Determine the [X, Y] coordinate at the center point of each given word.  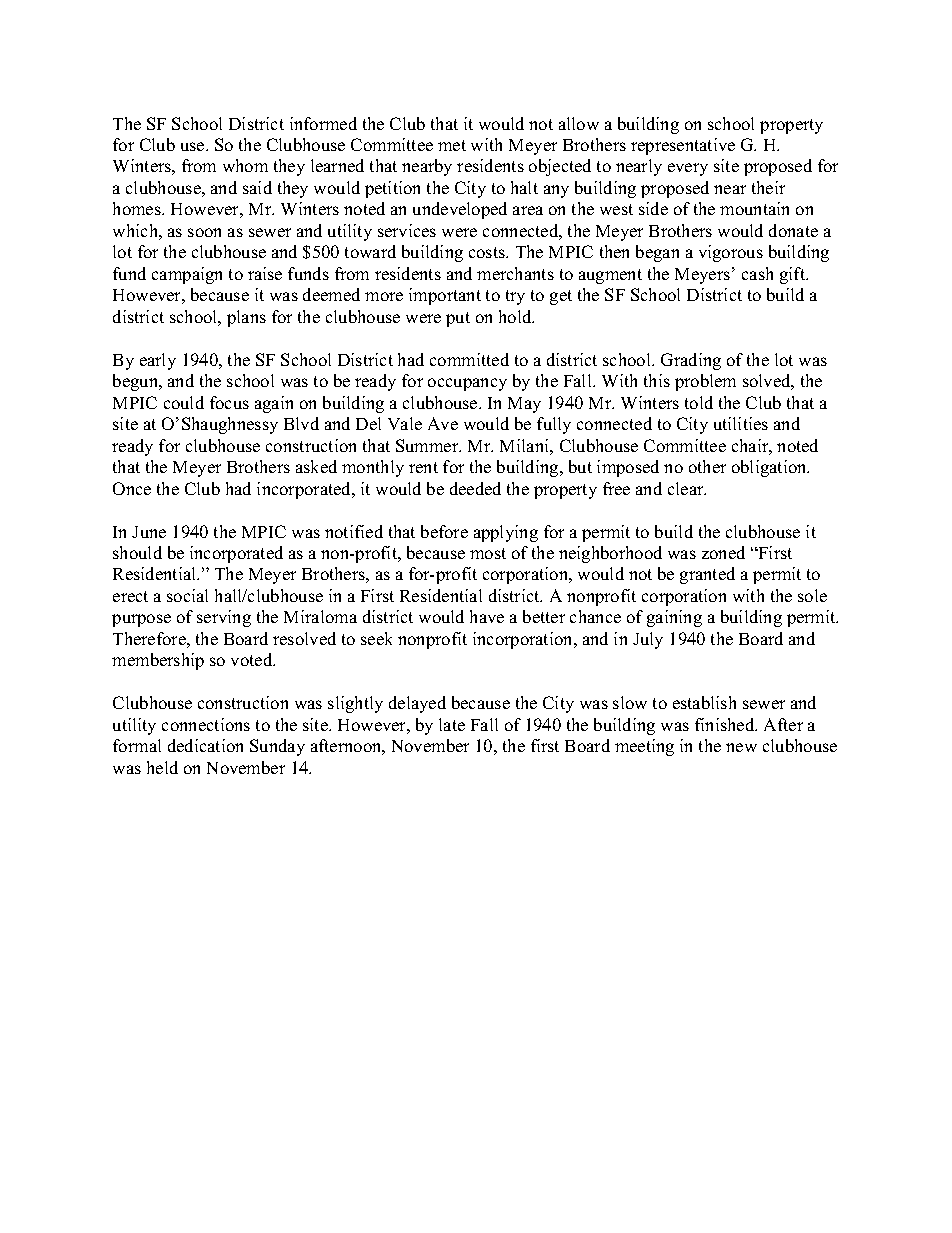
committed [469, 359]
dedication [205, 745]
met [452, 145]
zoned [723, 552]
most [488, 553]
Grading [691, 361]
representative [683, 146]
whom [245, 165]
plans [246, 318]
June [149, 532]
